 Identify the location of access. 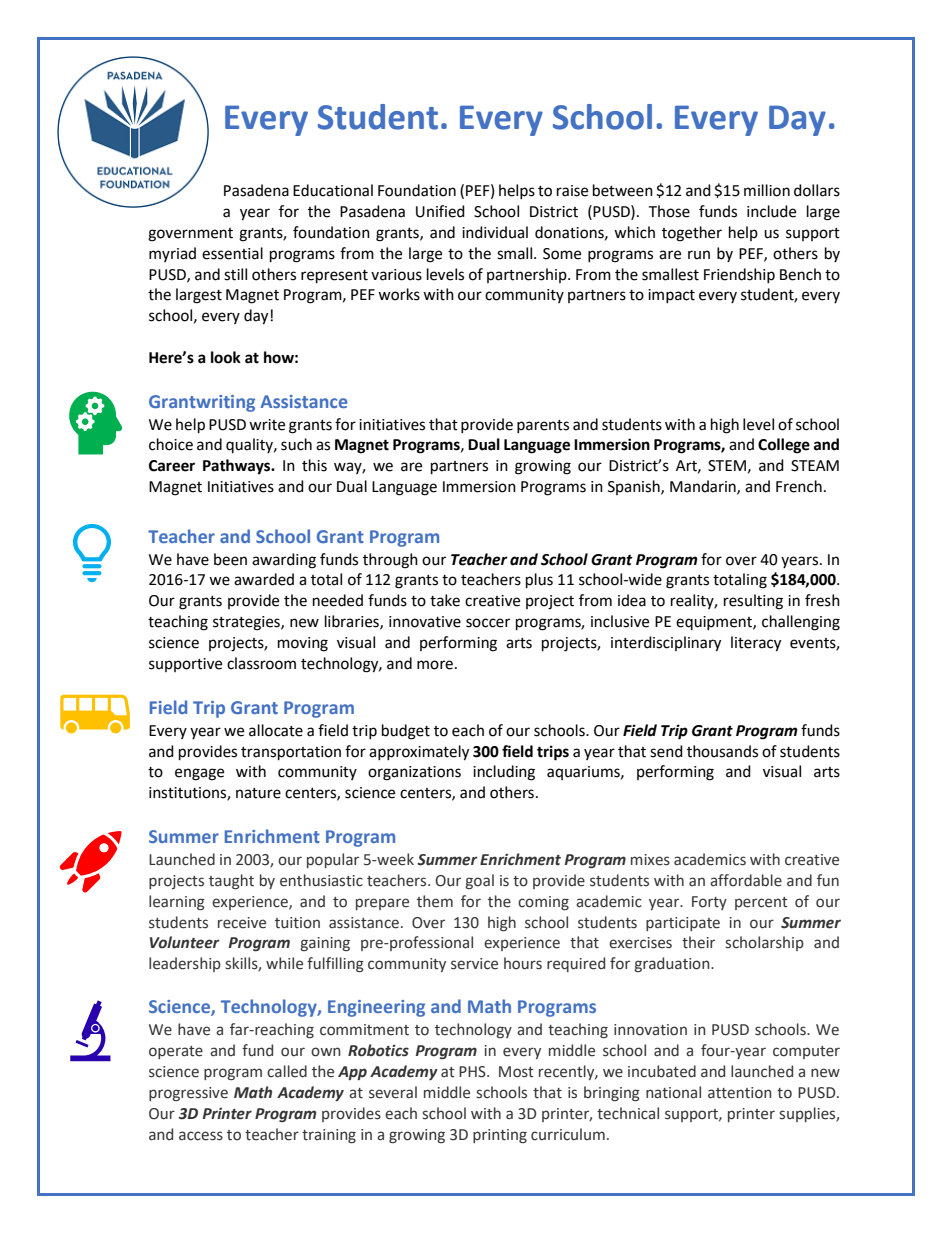
(201, 1136).
